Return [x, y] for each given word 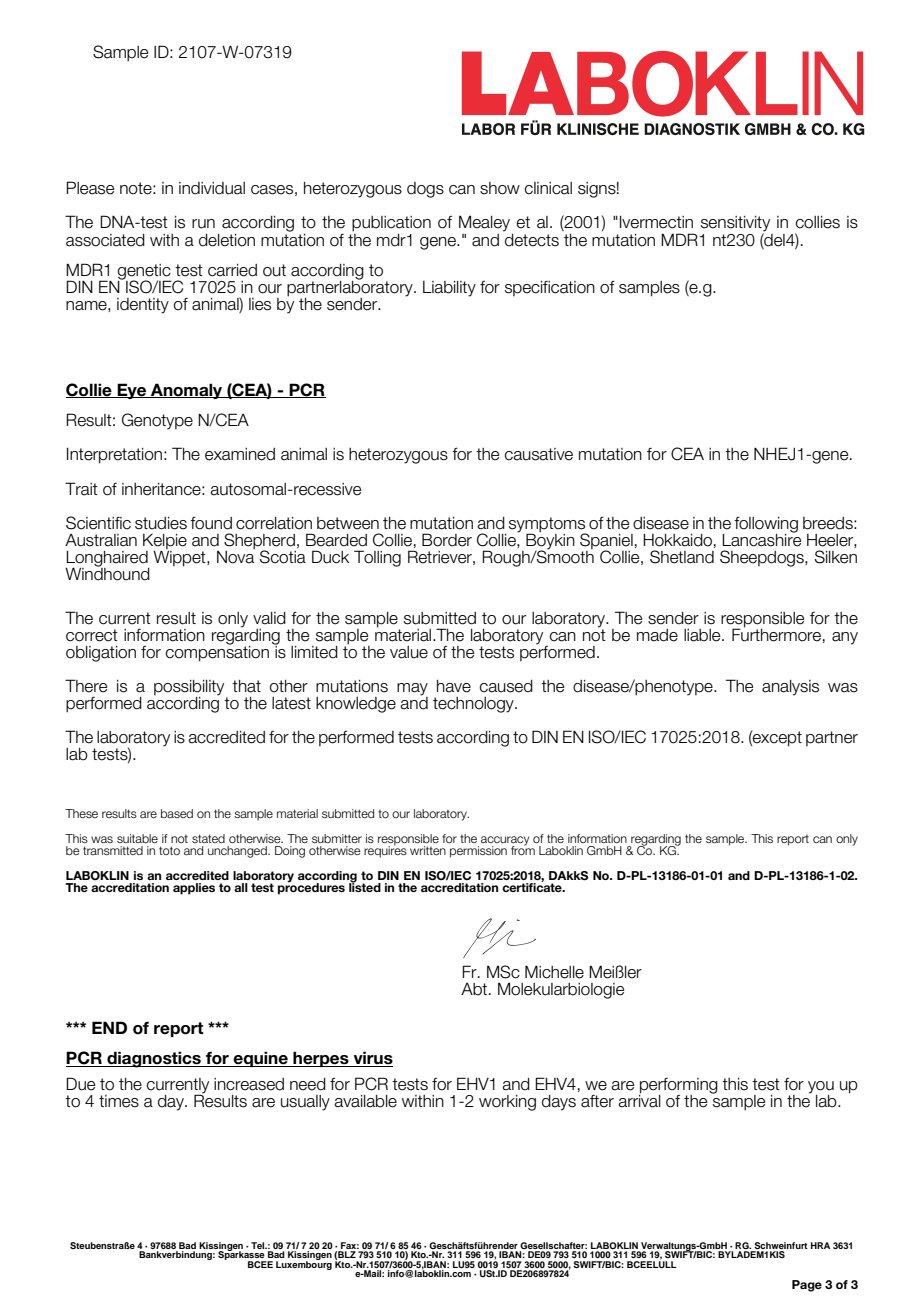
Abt [475, 989]
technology [474, 705]
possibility [190, 689]
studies [161, 523]
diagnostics [154, 1059]
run [203, 224]
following [766, 525]
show [500, 188]
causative [538, 454]
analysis [790, 688]
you [821, 1088]
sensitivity [735, 225]
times [119, 1101]
